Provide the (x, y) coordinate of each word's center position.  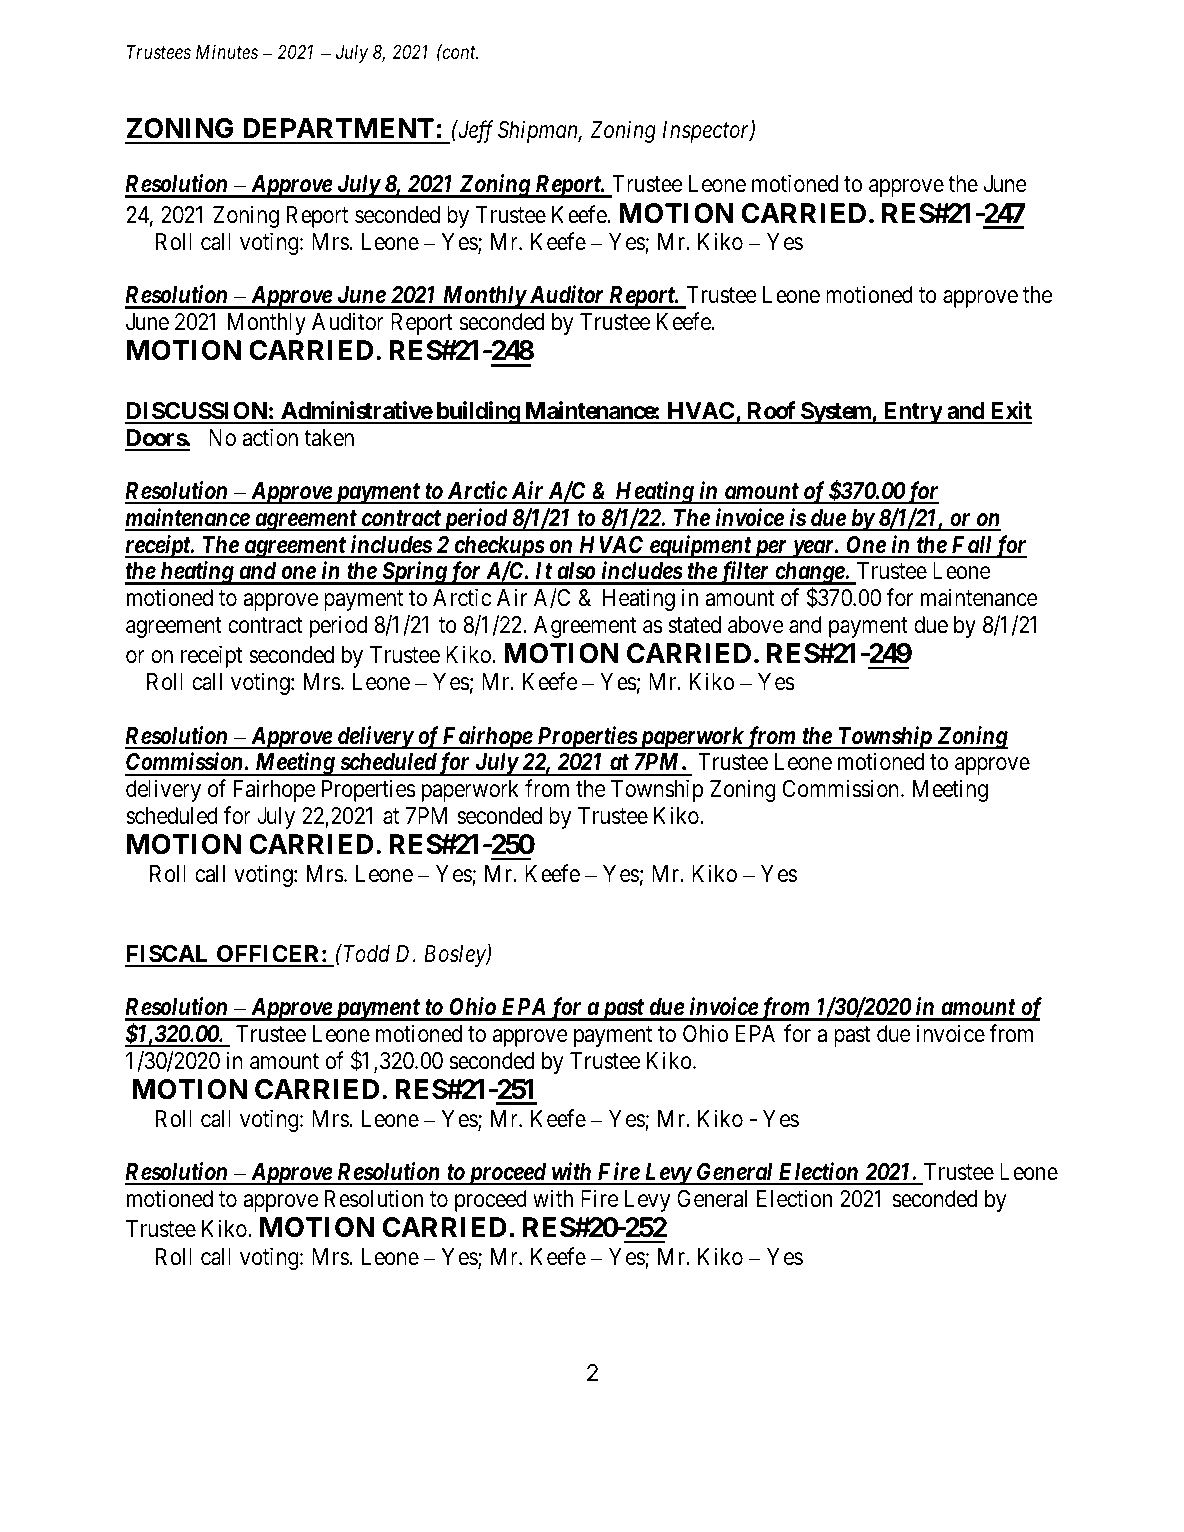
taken (329, 438)
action (270, 437)
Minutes (227, 52)
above (756, 625)
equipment (700, 546)
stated (694, 625)
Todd (365, 953)
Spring (414, 573)
